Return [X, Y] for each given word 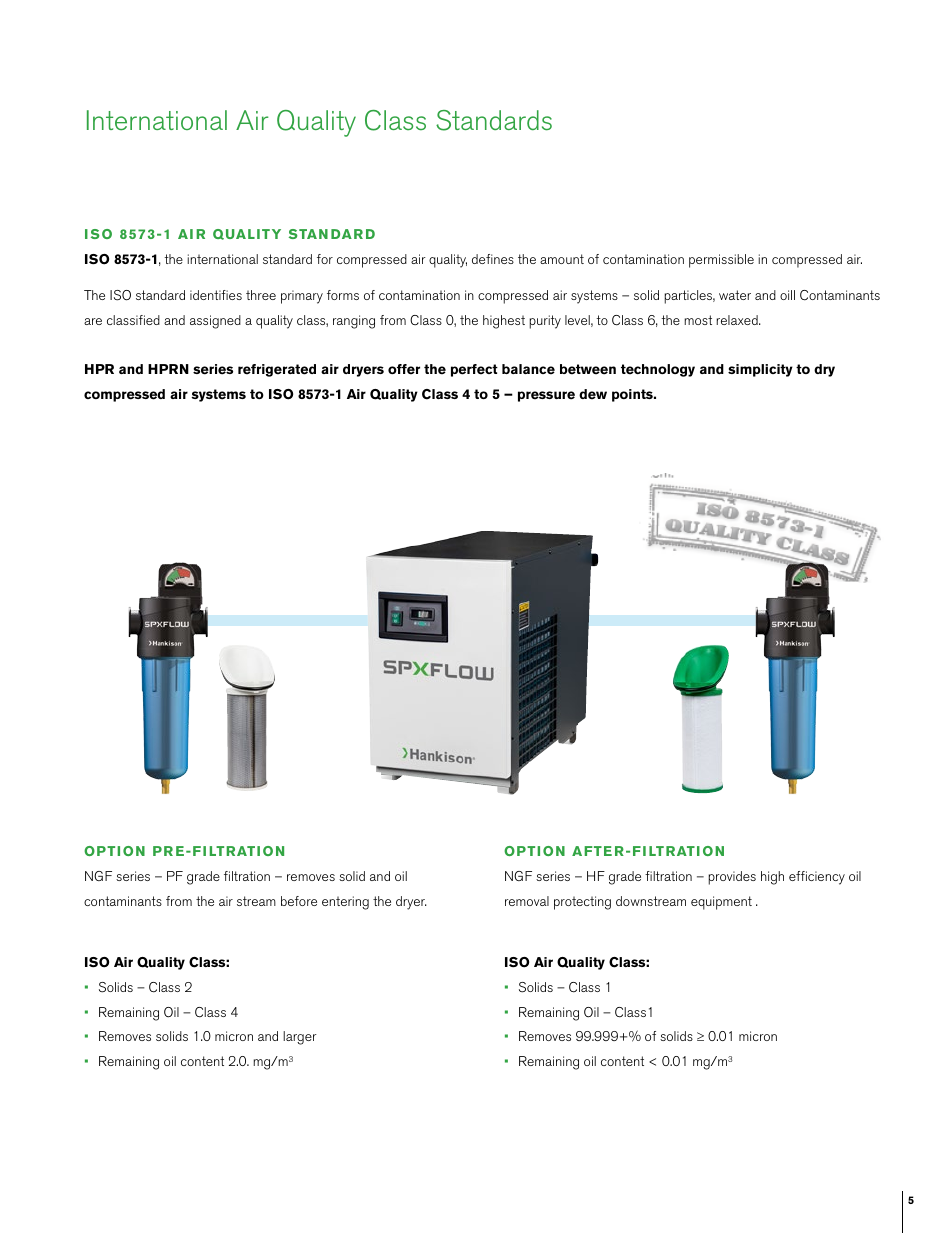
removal [527, 901]
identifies [216, 295]
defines [493, 259]
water [735, 295]
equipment [721, 903]
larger [300, 1038]
